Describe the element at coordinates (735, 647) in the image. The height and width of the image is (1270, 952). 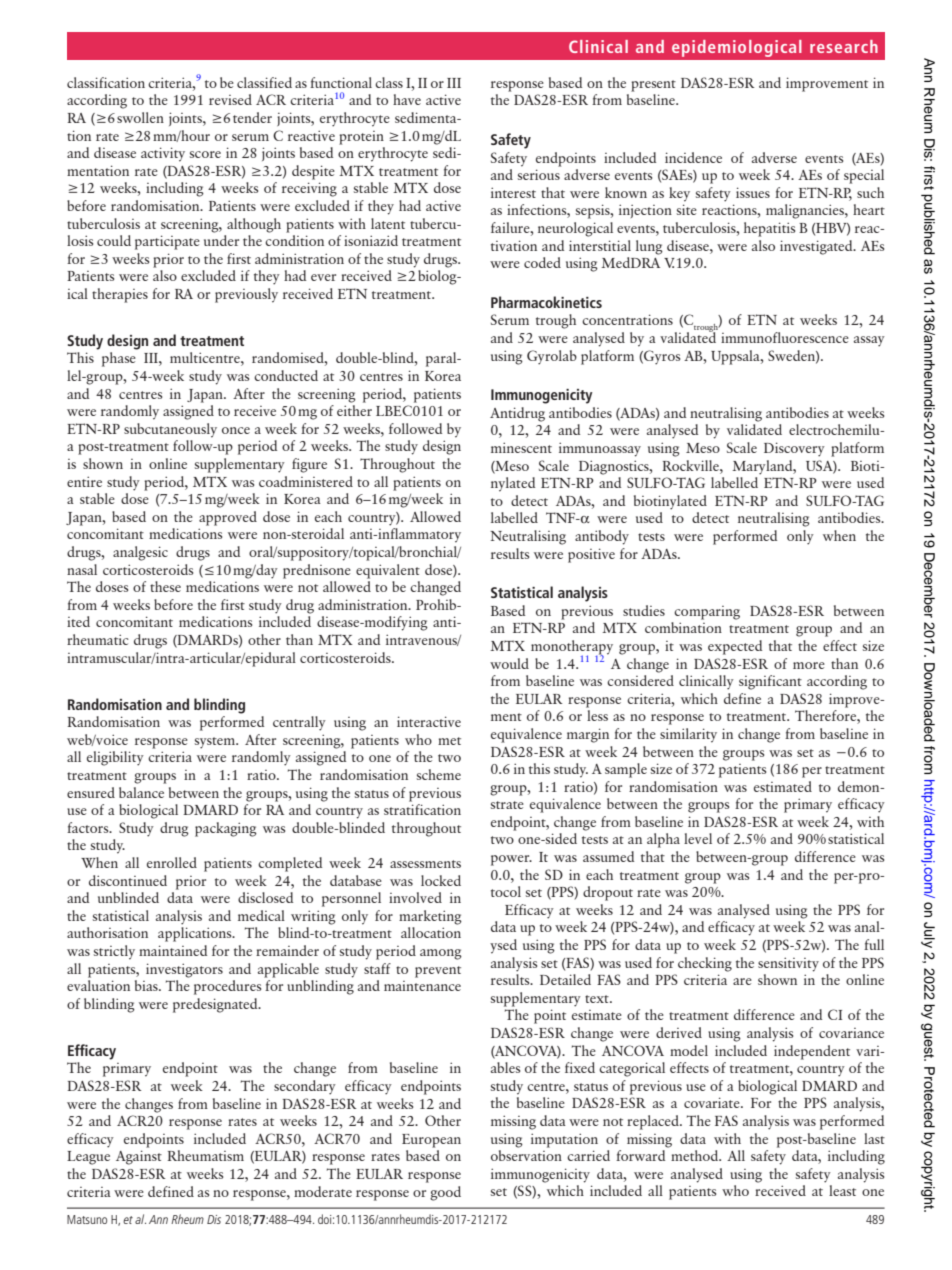
I see `expected` at that location.
